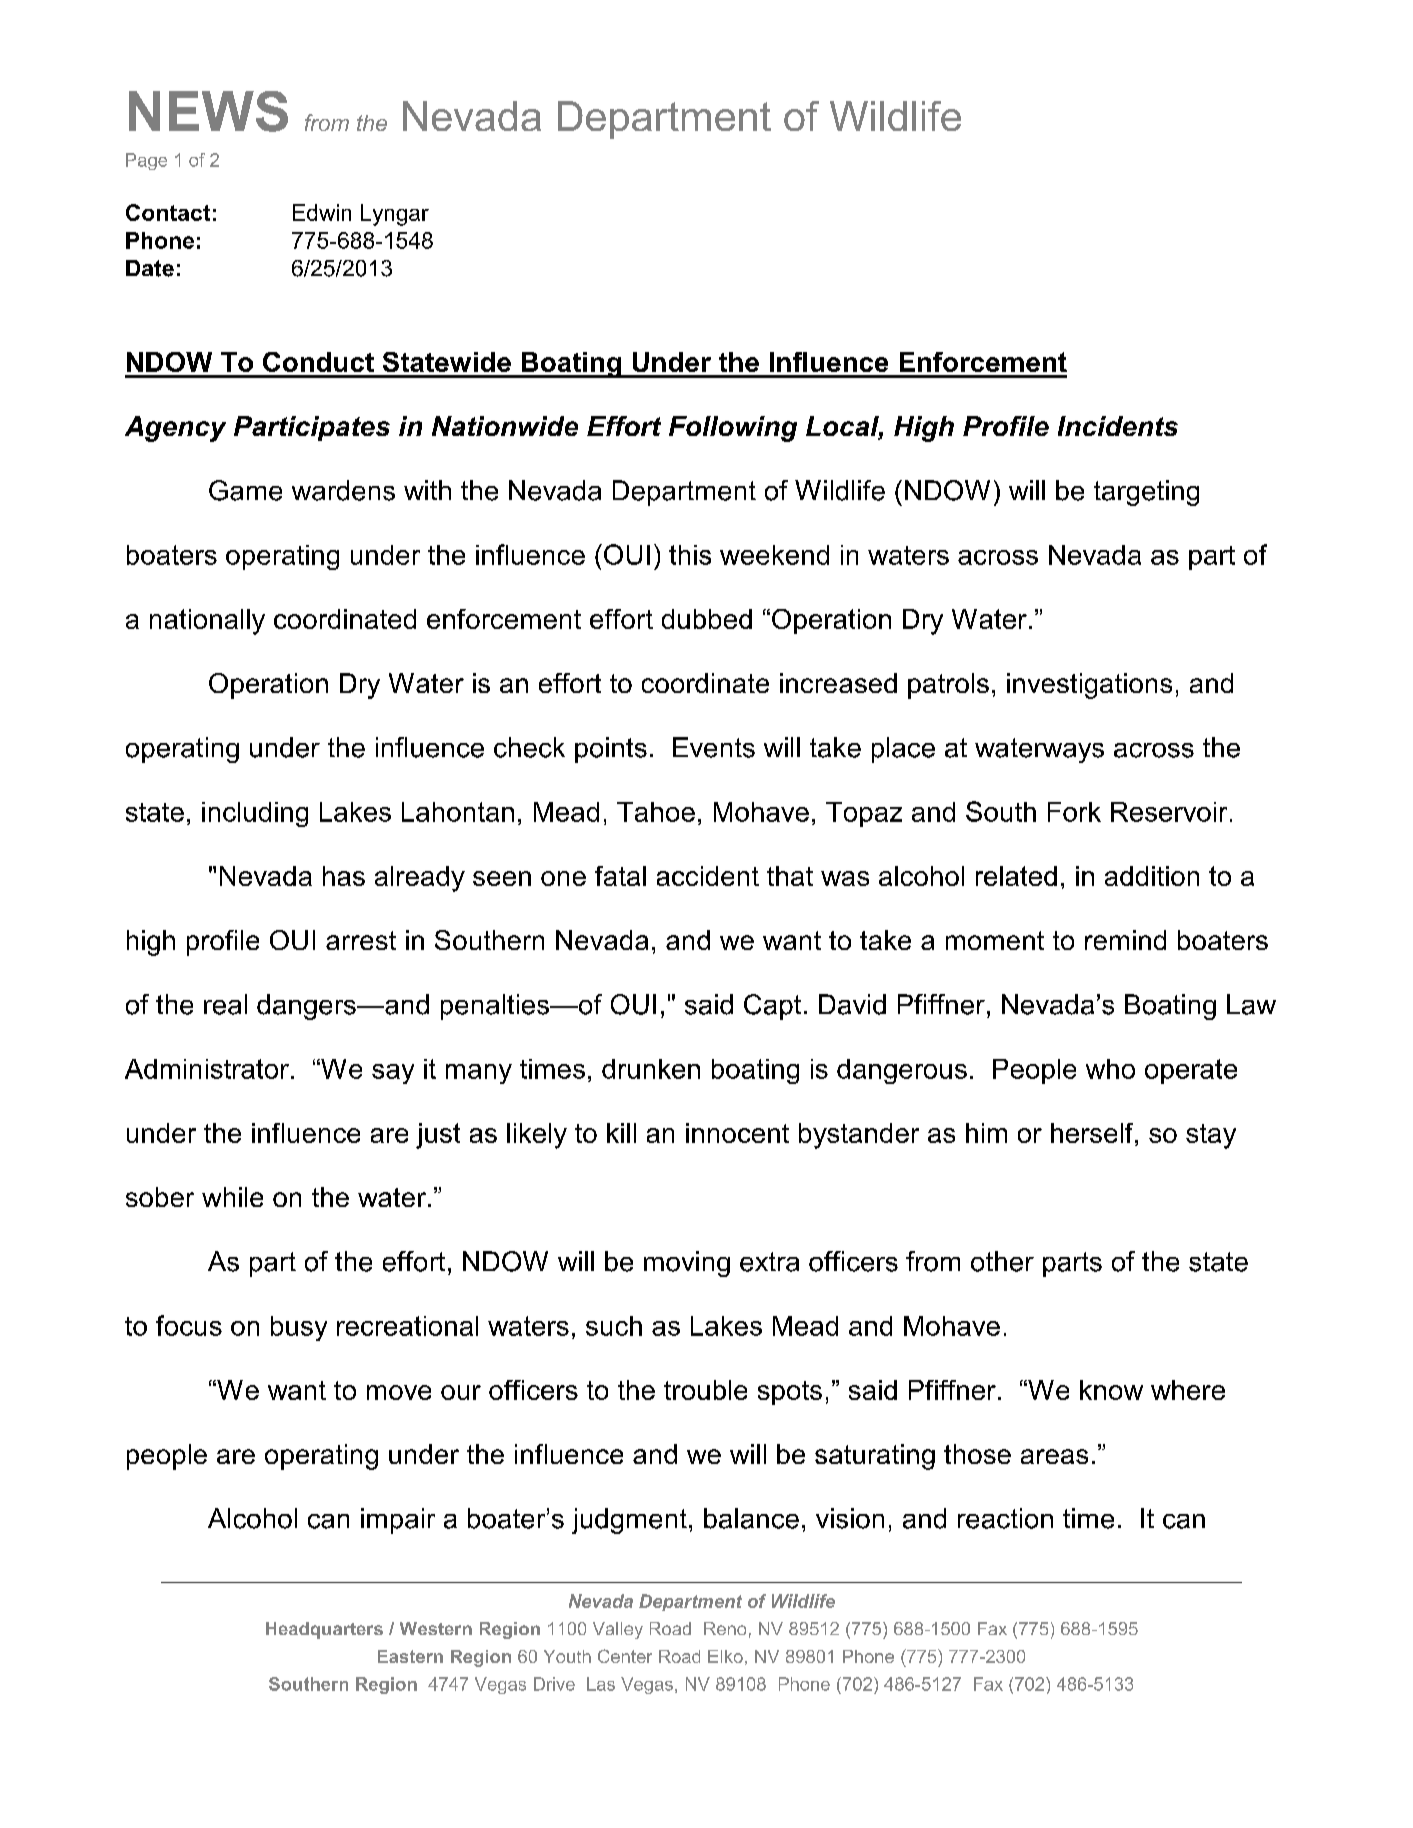 This screenshot has height=1828, width=1413. Describe the element at coordinates (255, 814) in the screenshot. I see `including` at that location.
